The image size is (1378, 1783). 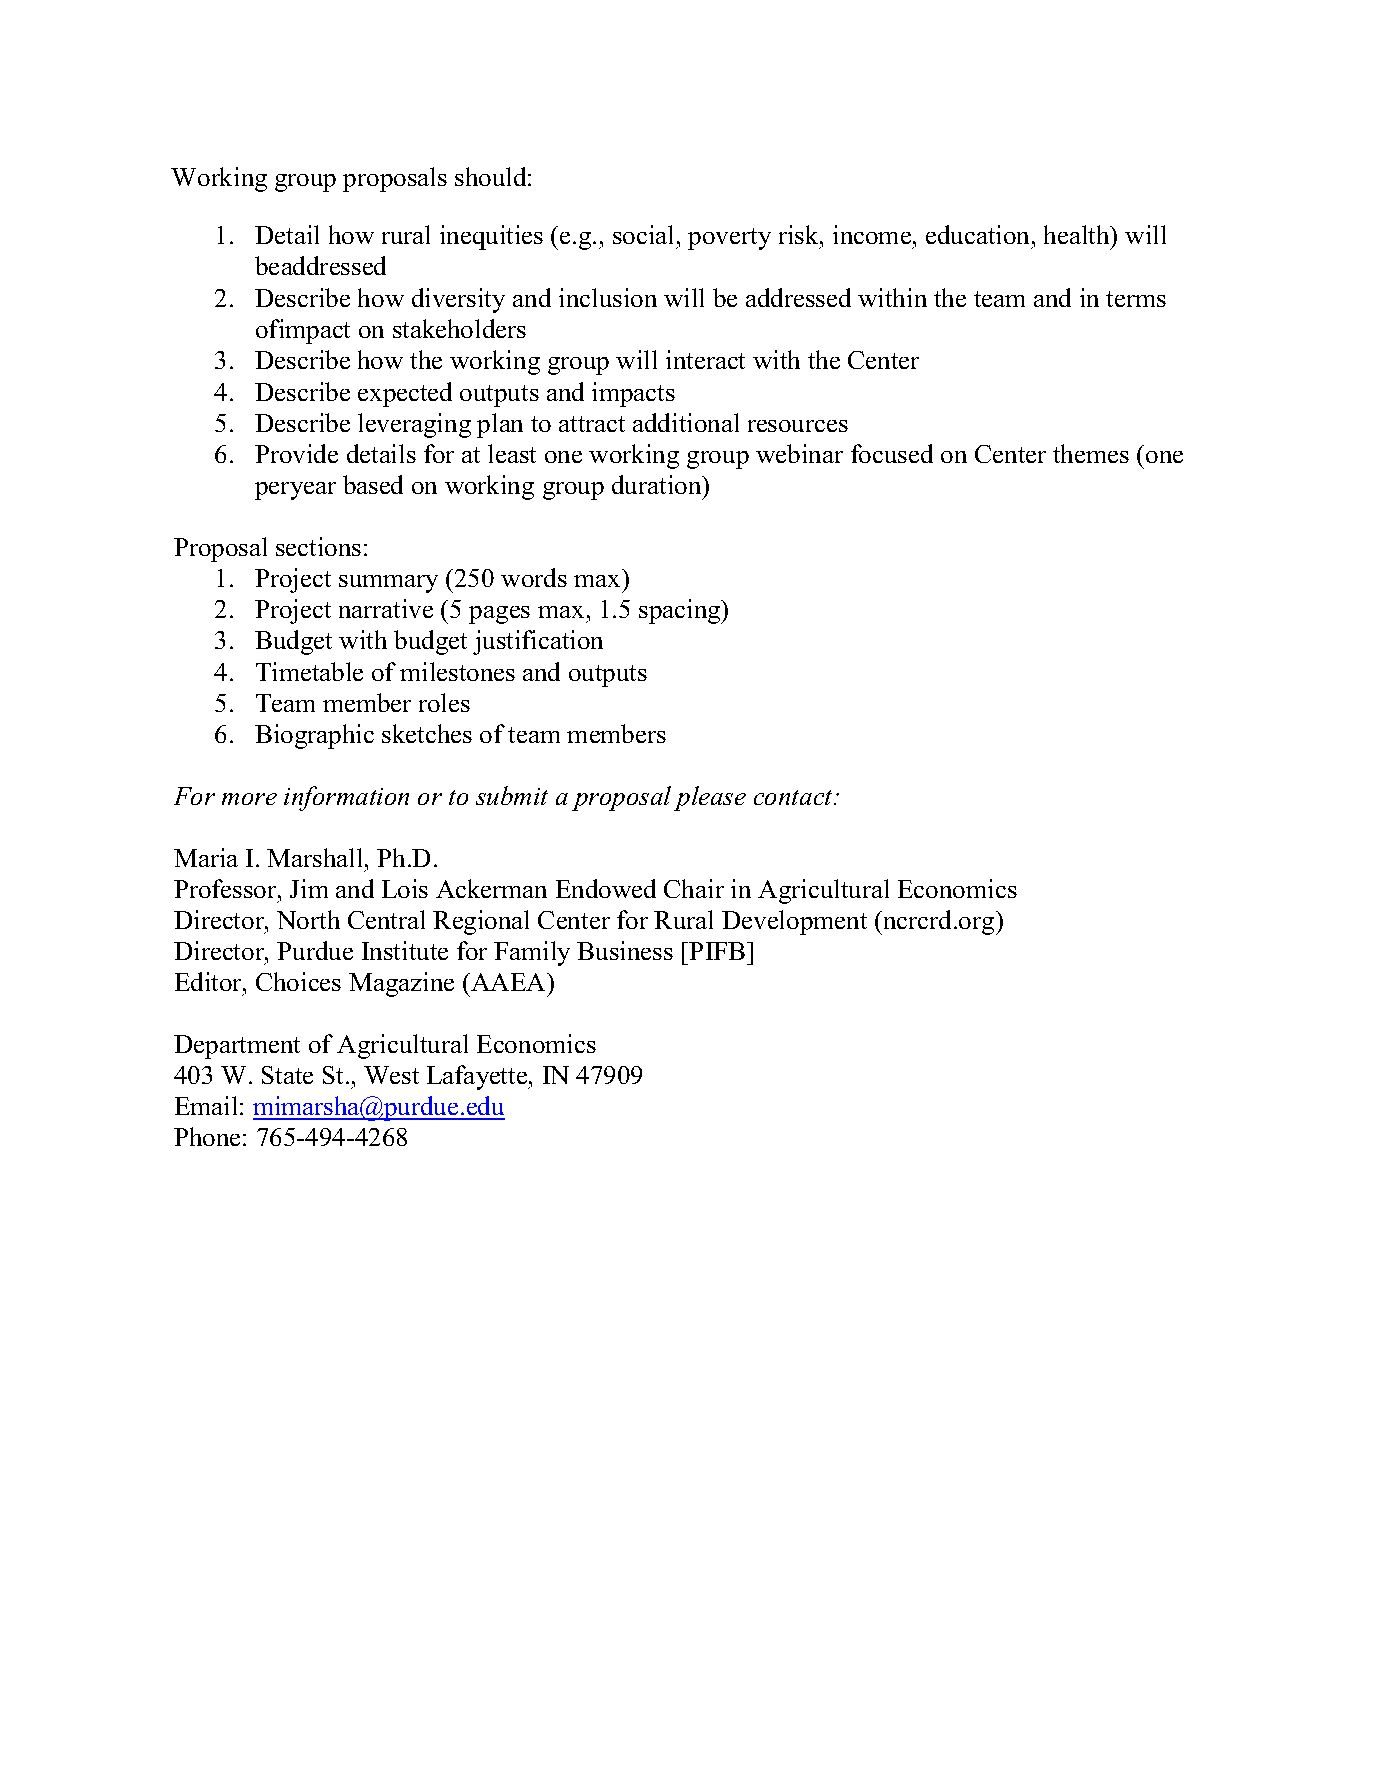 I want to click on information, so click(x=346, y=798).
